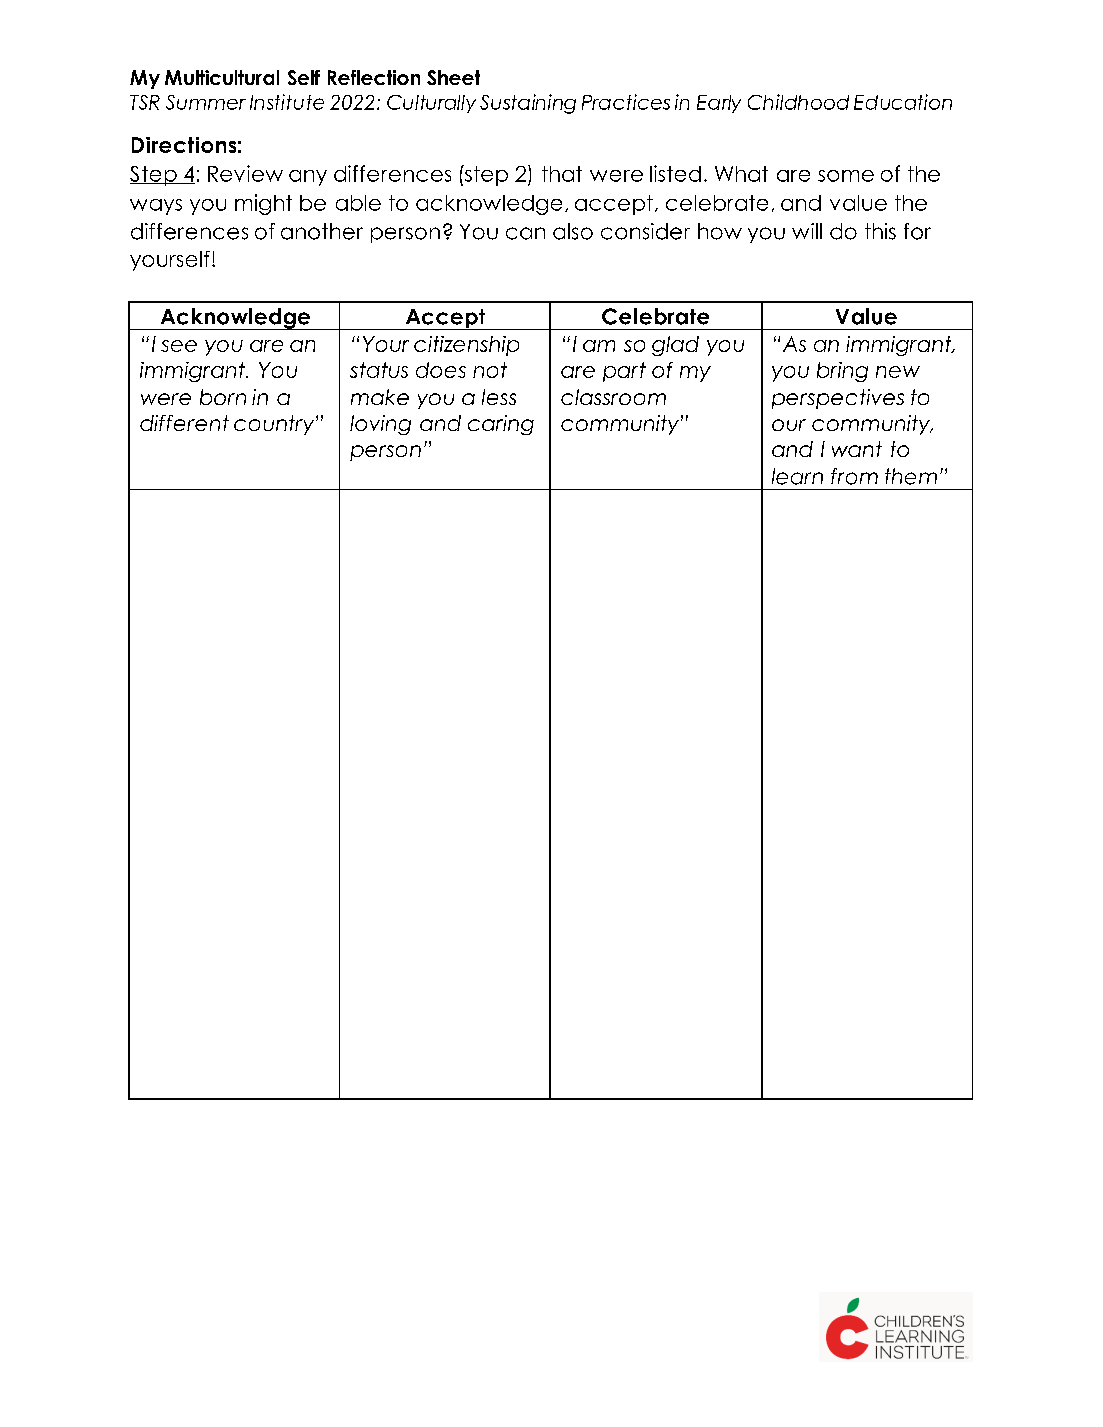 This page has height=1427, width=1103. What do you see at coordinates (222, 77) in the page?
I see `Multicultural` at bounding box center [222, 77].
